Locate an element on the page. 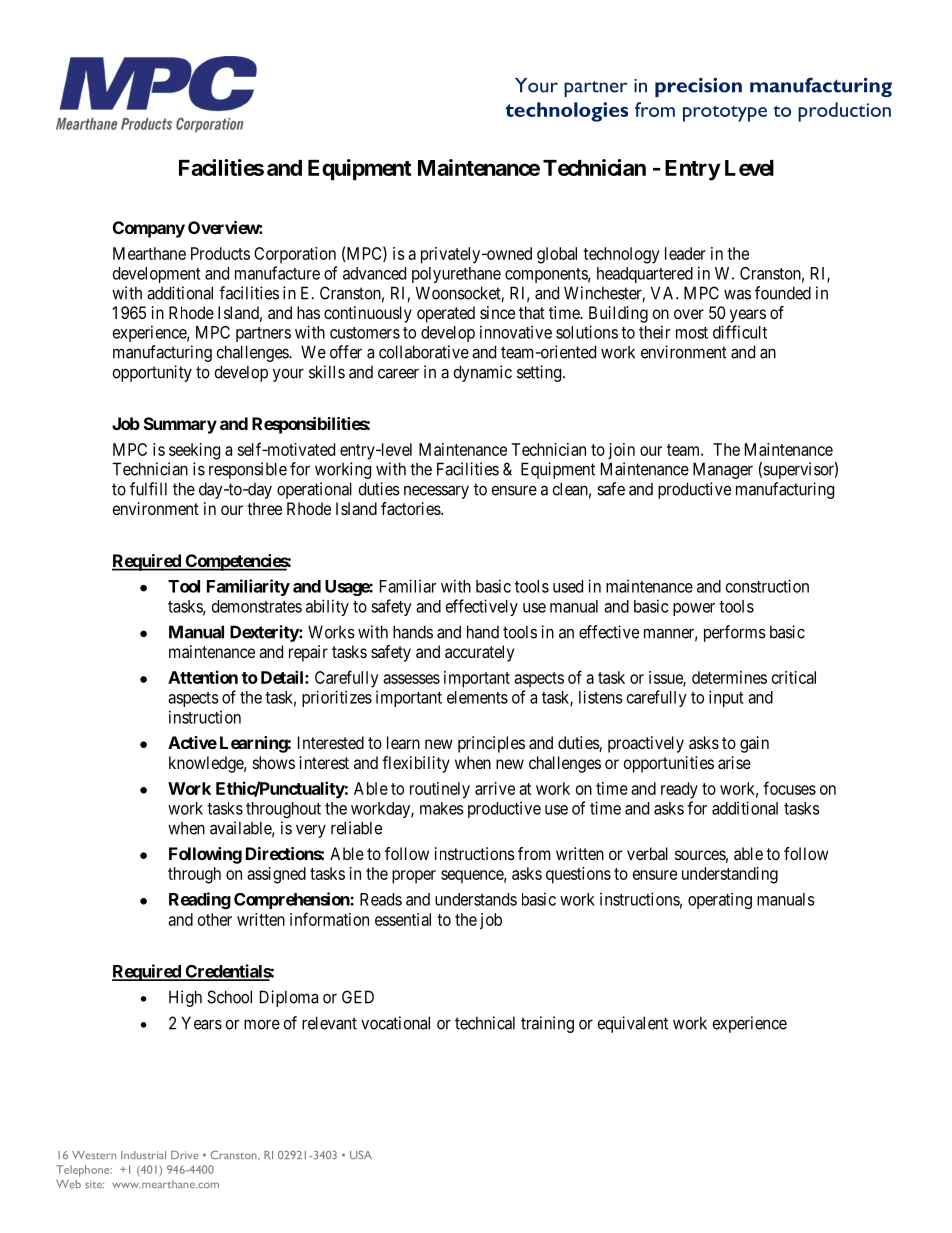 Image resolution: width=952 pixels, height=1233 pixels. prototype is located at coordinates (725, 113).
